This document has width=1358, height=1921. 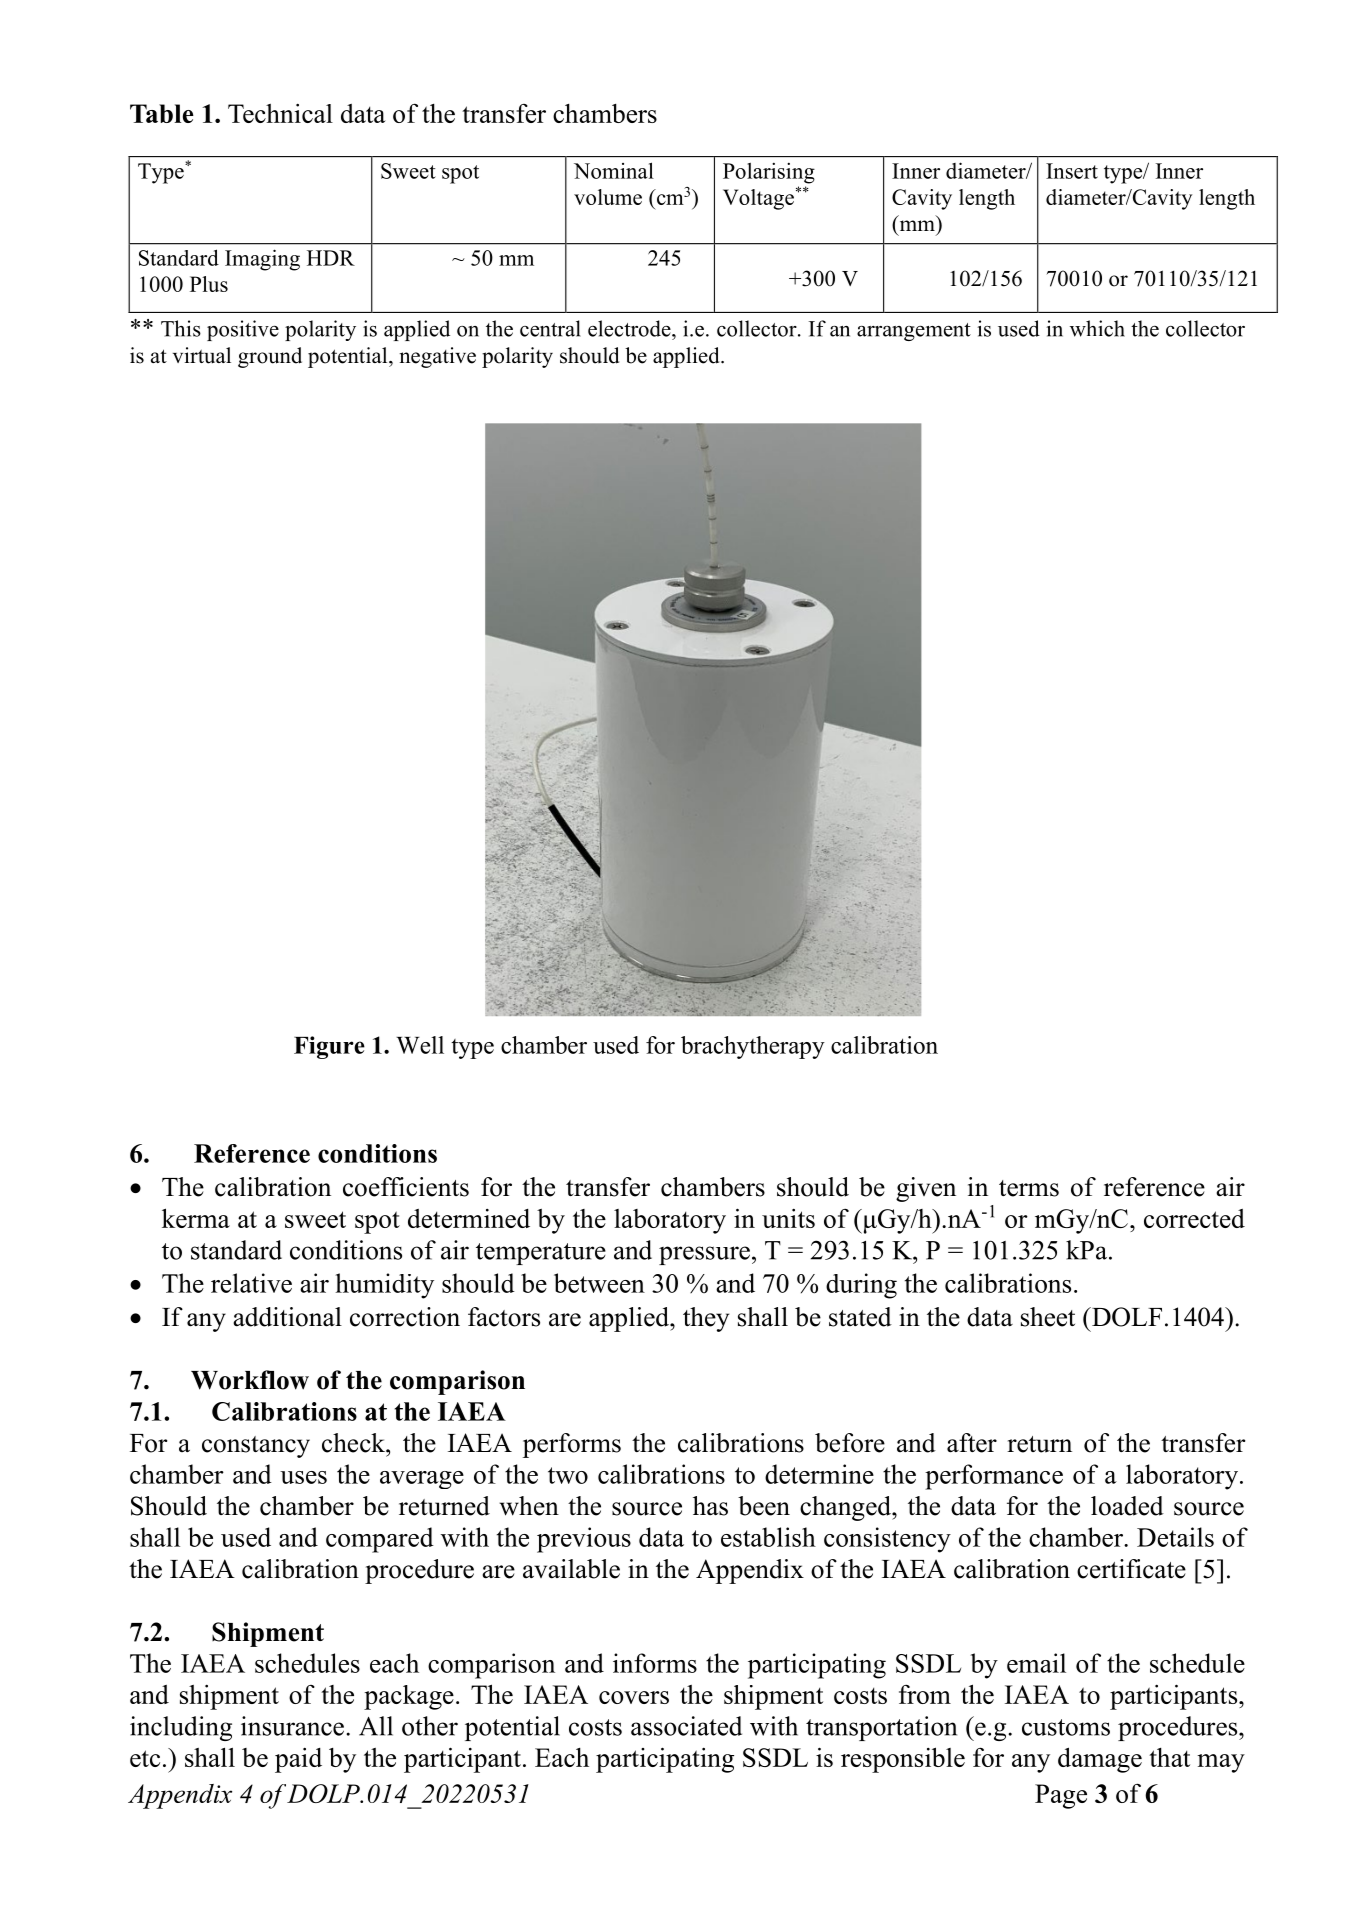 I want to click on brachytherapy, so click(x=753, y=1047).
